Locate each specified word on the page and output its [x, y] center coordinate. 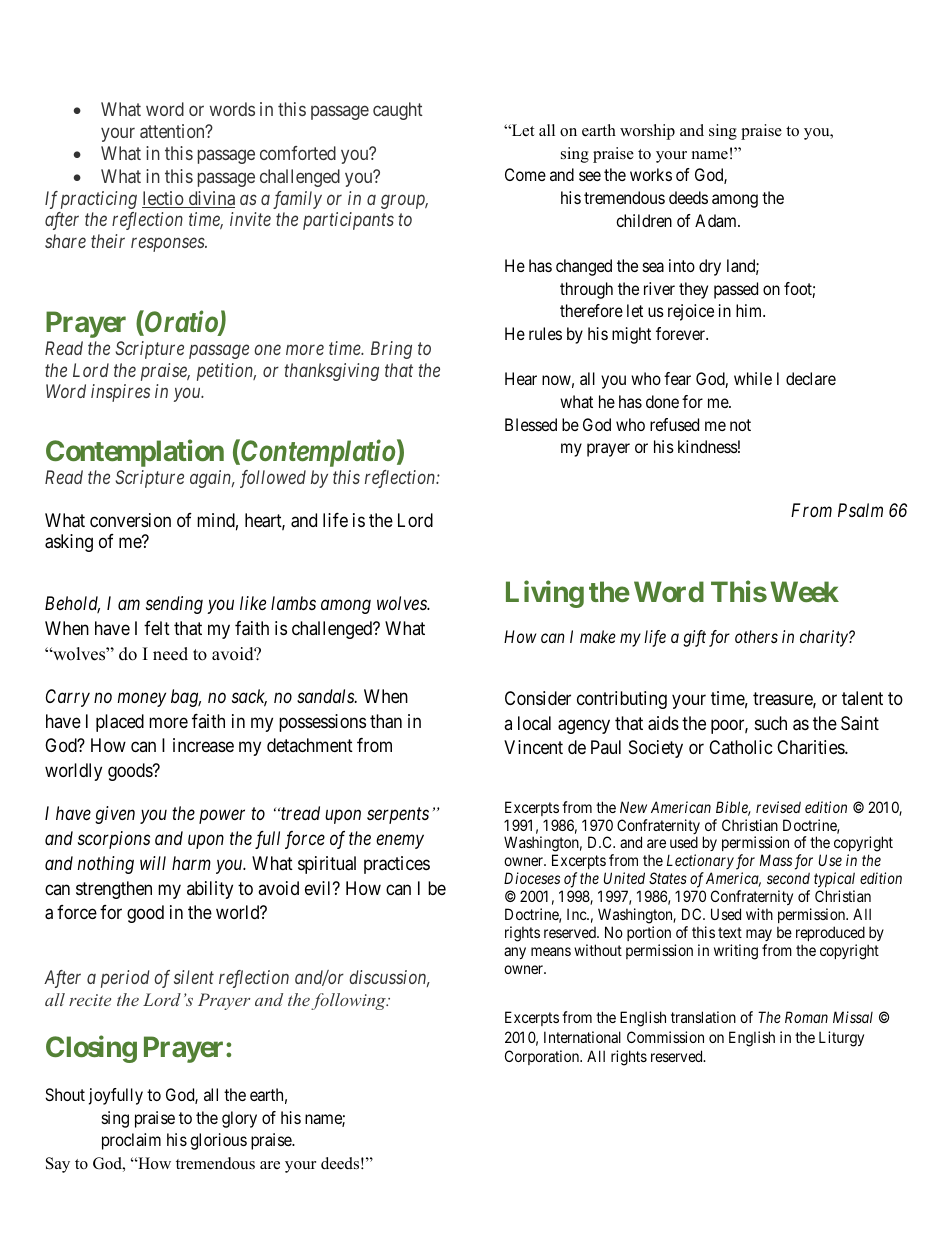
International [582, 1037]
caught [397, 111]
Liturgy [841, 1039]
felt [157, 628]
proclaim [131, 1141]
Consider [538, 698]
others [756, 636]
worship [647, 132]
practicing [99, 200]
